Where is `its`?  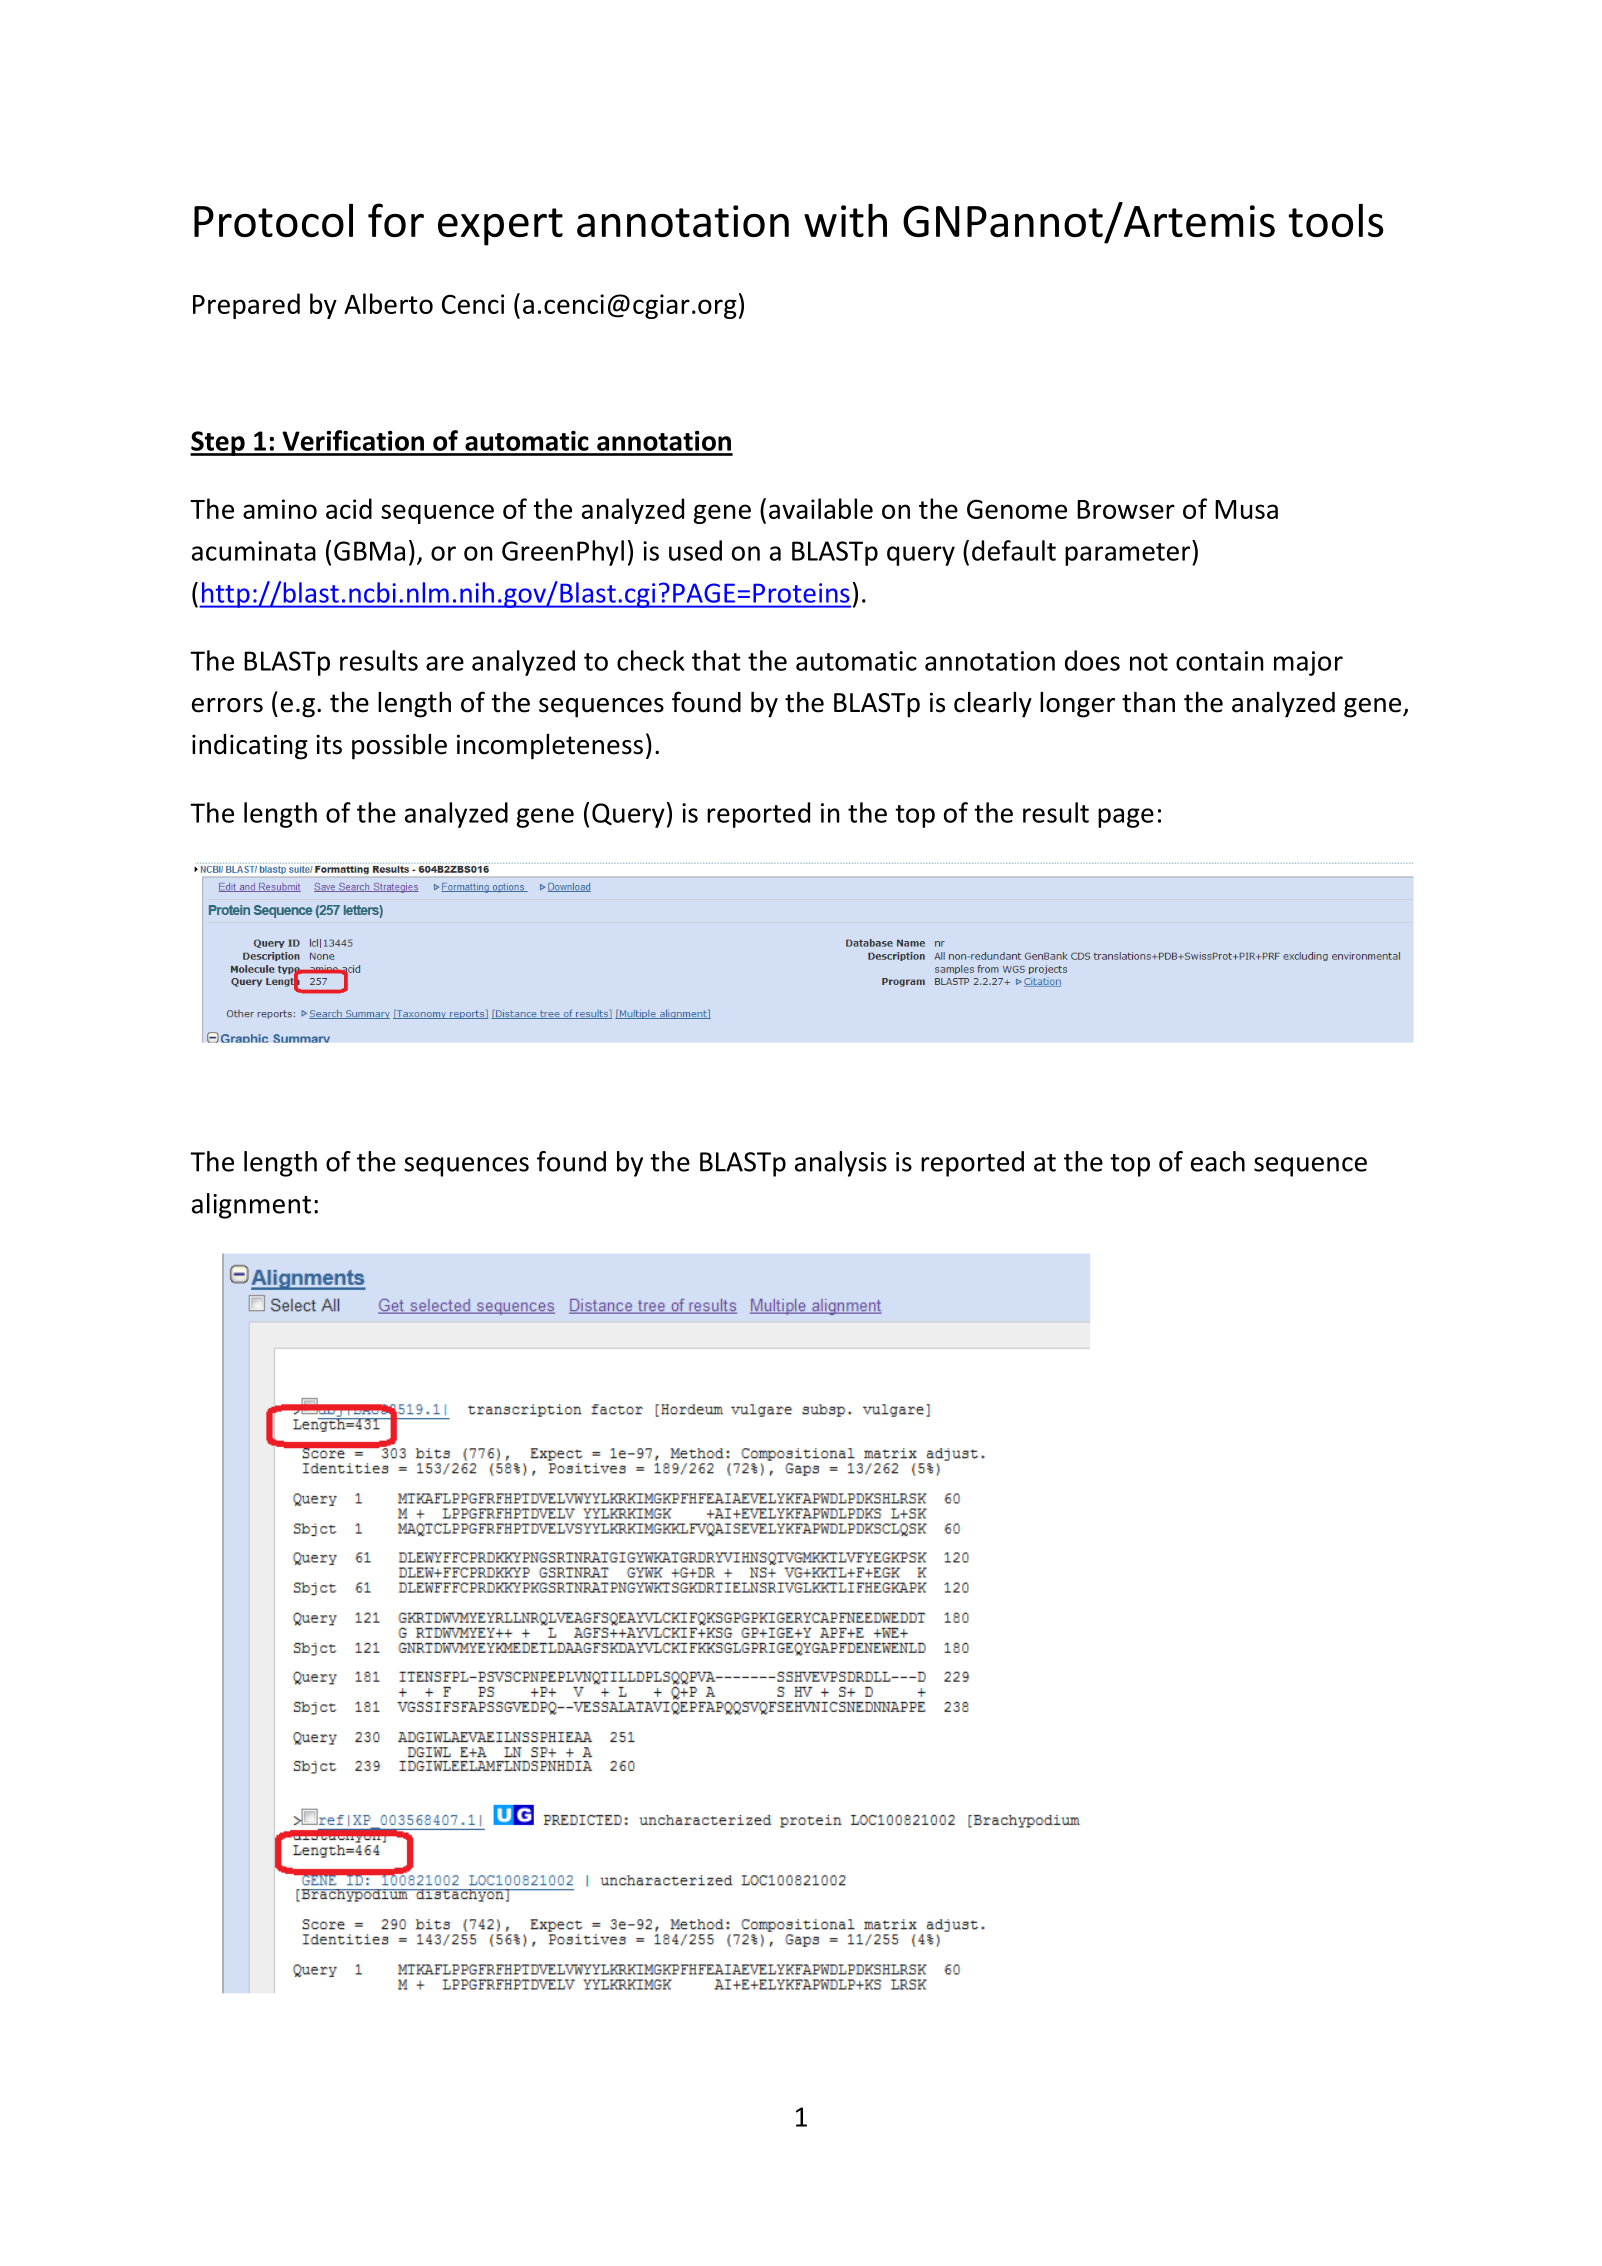
its is located at coordinates (329, 744).
